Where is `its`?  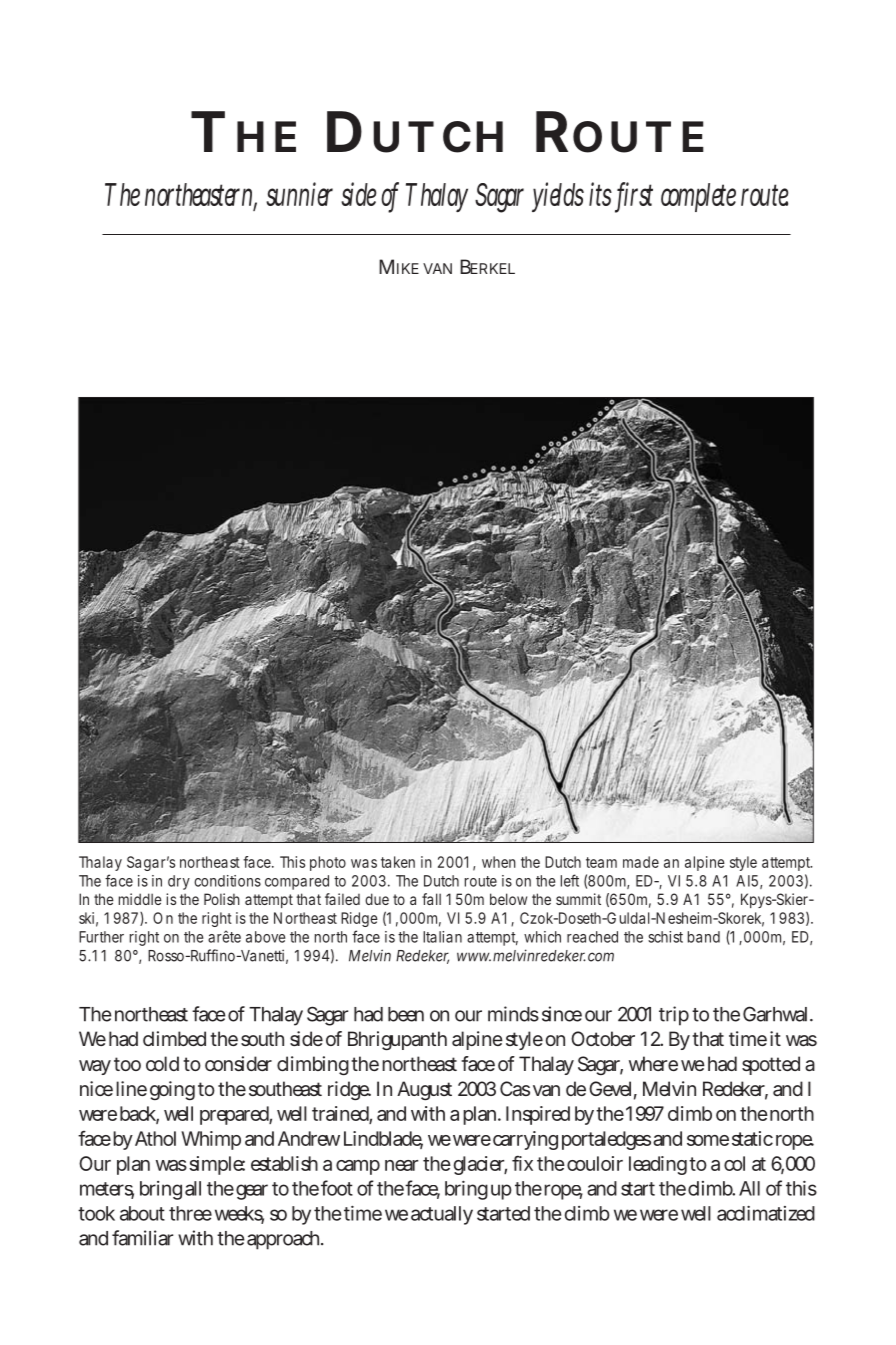 its is located at coordinates (600, 194).
